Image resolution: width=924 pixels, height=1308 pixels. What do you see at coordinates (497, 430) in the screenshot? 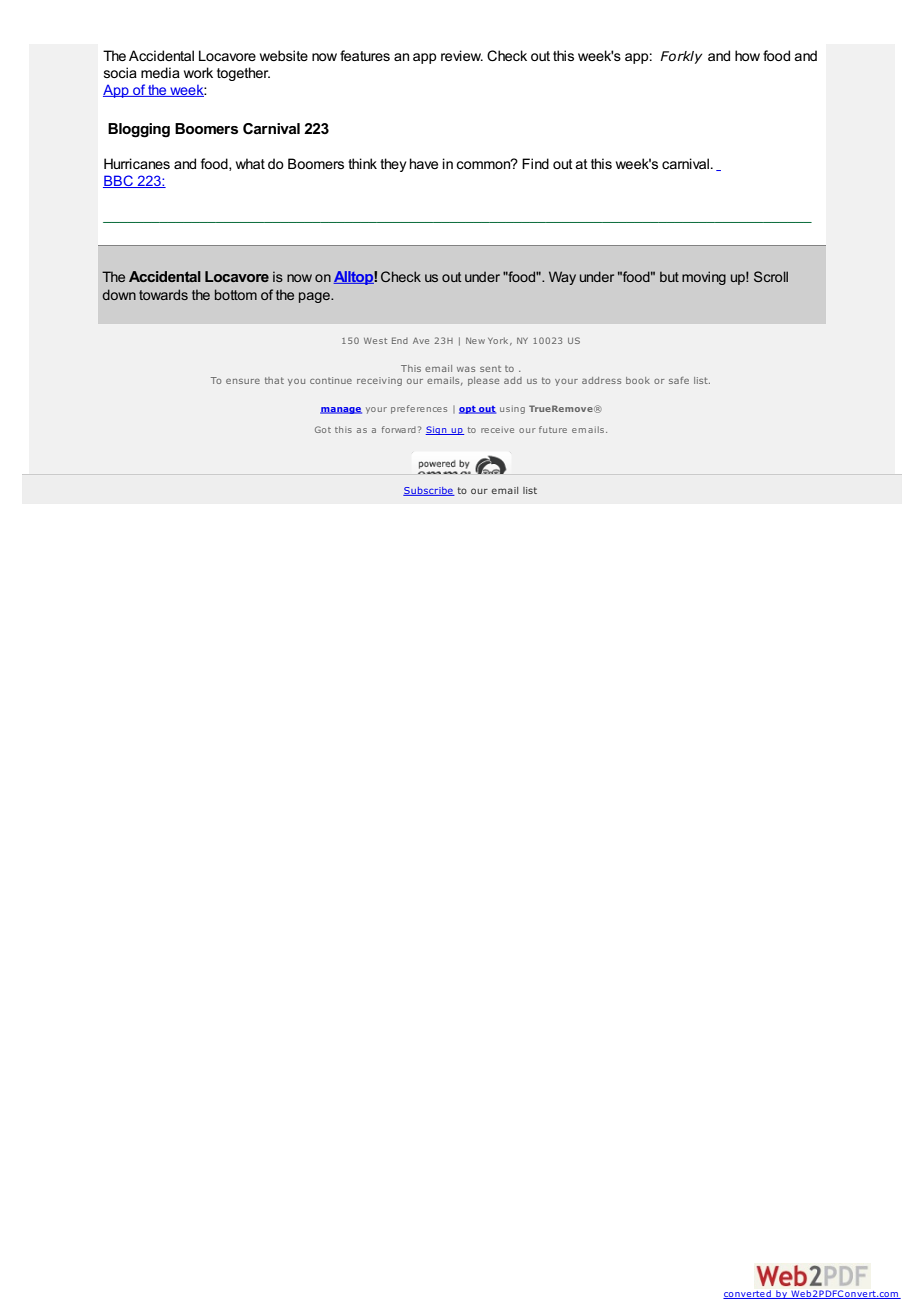
I see `receive` at bounding box center [497, 430].
